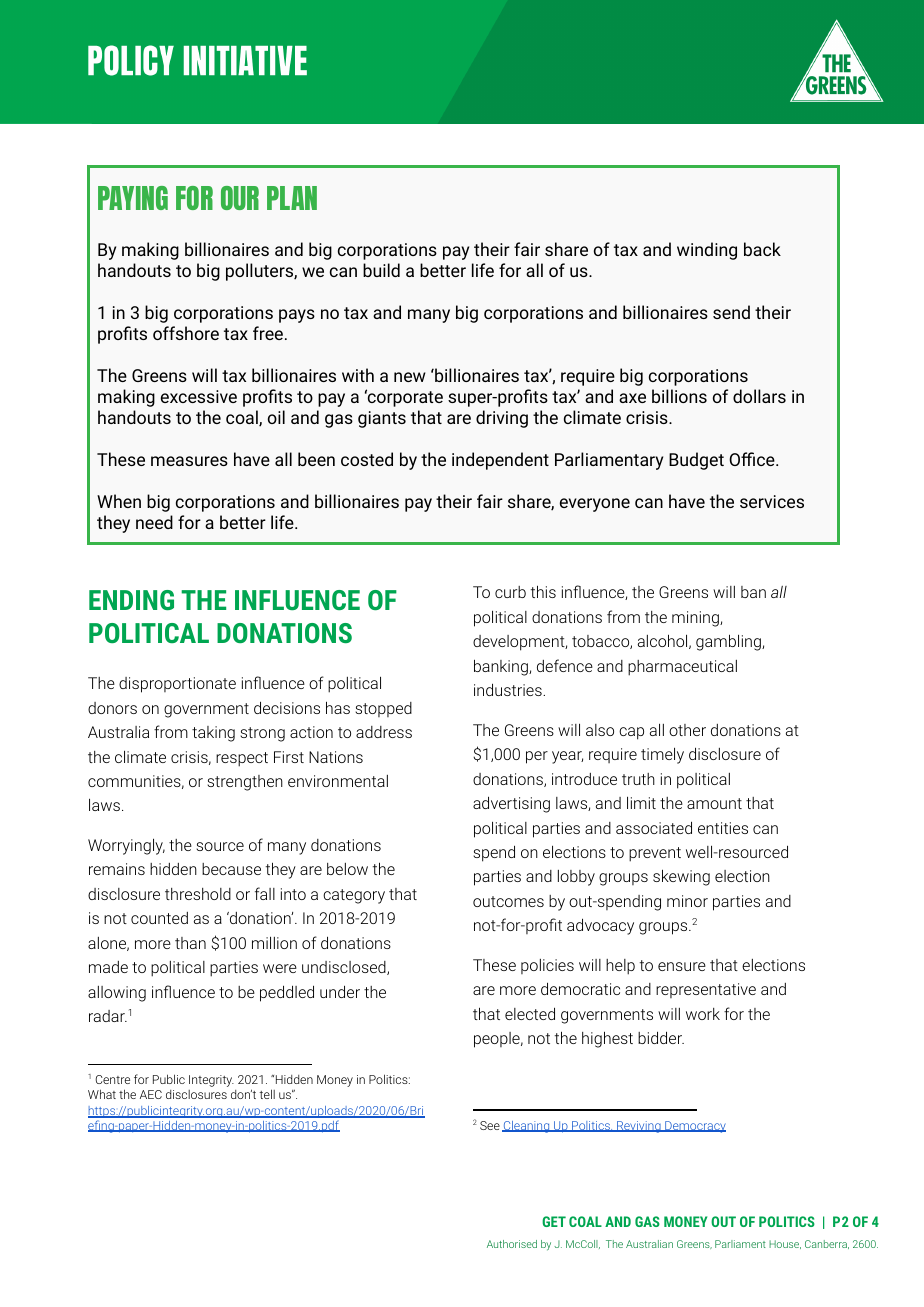 The width and height of the screenshot is (924, 1307). What do you see at coordinates (508, 901) in the screenshot?
I see `outcomes` at bounding box center [508, 901].
